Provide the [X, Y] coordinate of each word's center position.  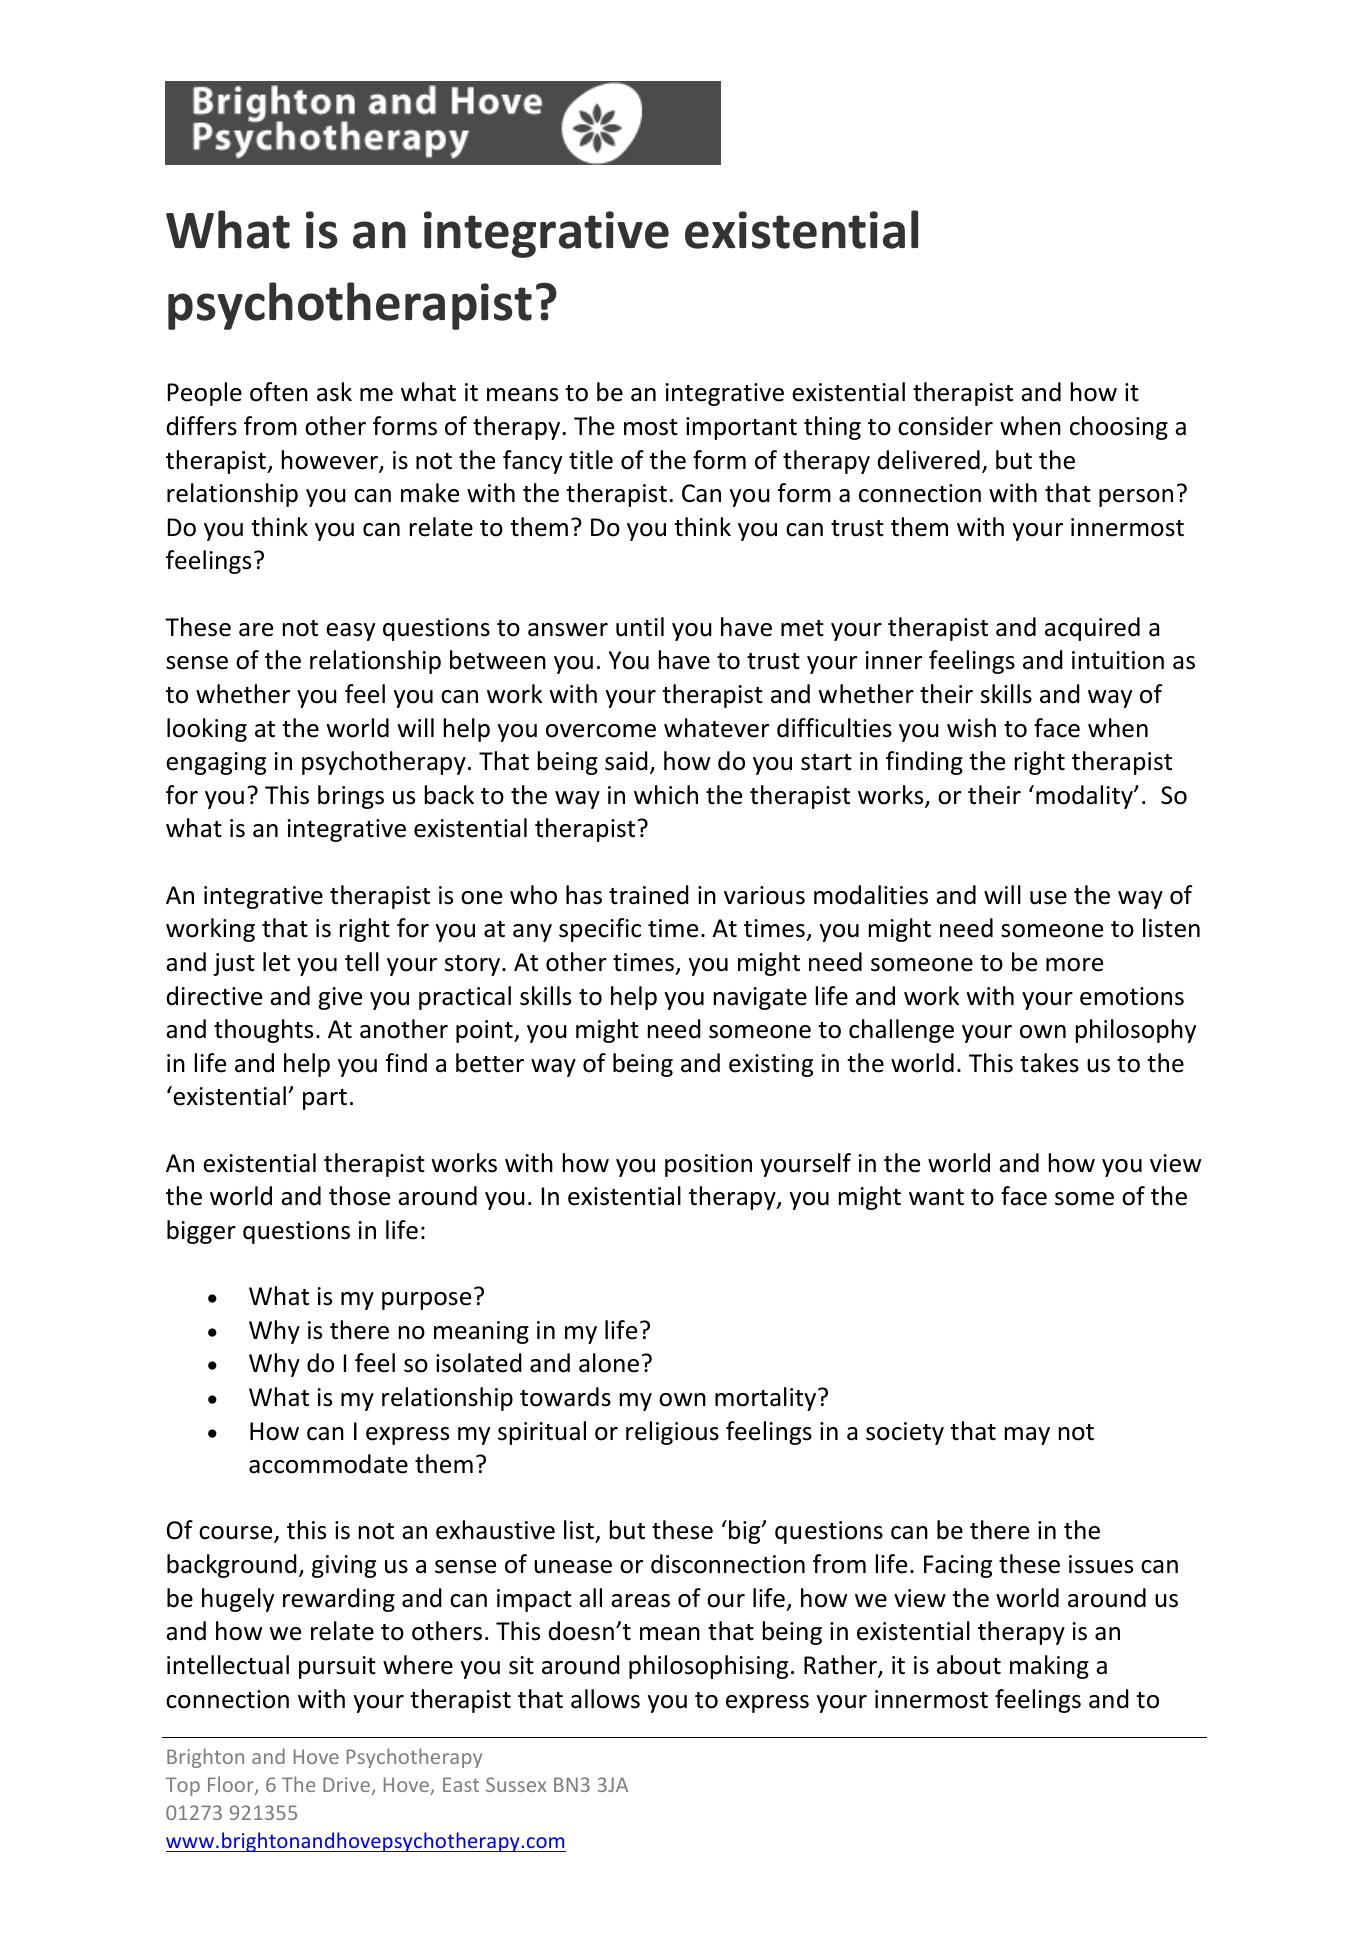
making [1049, 1667]
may [1027, 1436]
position [708, 1165]
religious [672, 1433]
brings [351, 797]
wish [971, 728]
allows [605, 1699]
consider [945, 426]
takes [1049, 1063]
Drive [346, 1784]
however [331, 461]
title [591, 460]
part [325, 1099]
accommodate [328, 1464]
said [626, 761]
